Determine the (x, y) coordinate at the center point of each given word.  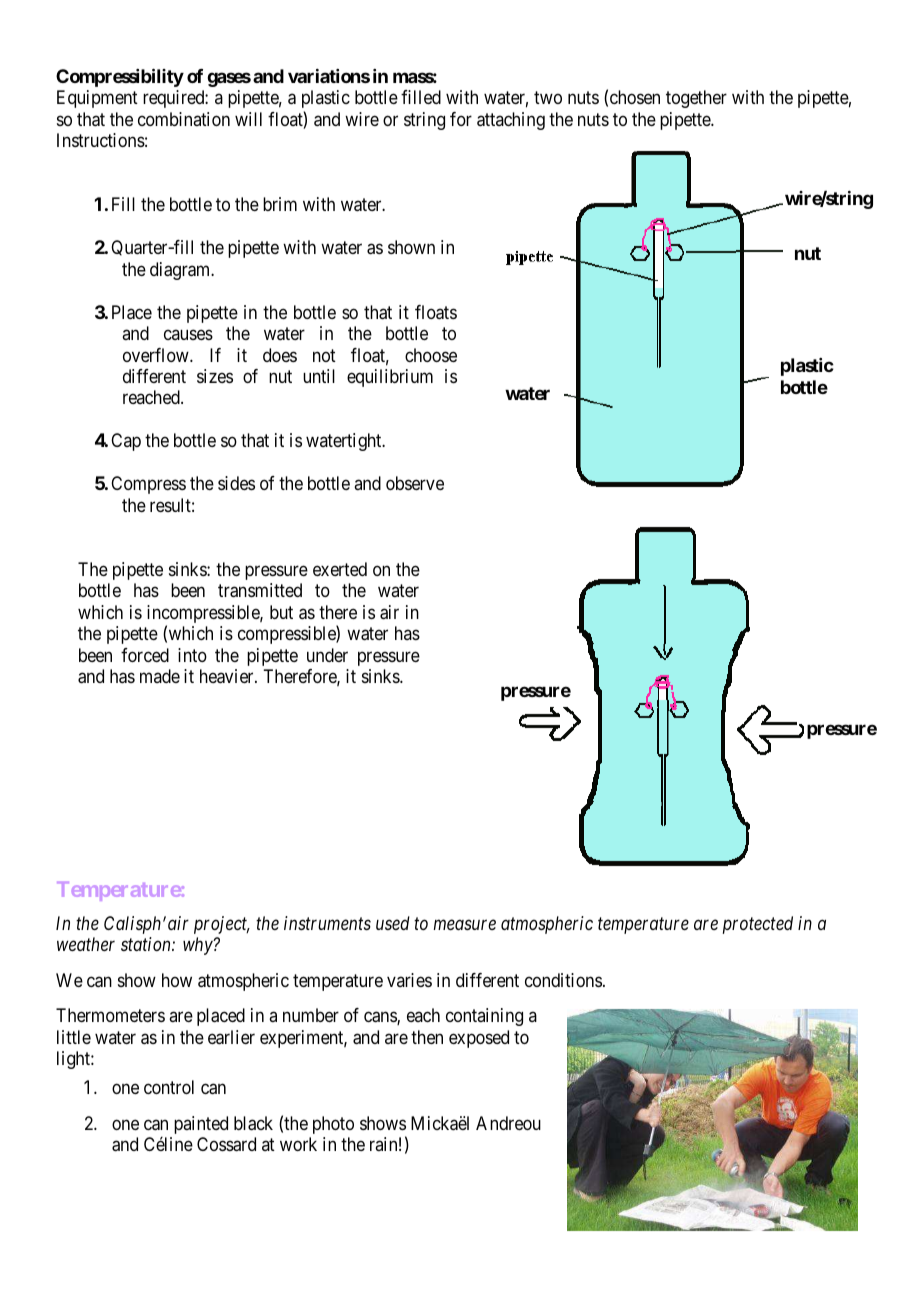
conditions (563, 980)
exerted (340, 569)
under (327, 655)
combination (184, 119)
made (160, 676)
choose (431, 355)
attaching (511, 121)
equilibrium (390, 378)
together (696, 99)
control (169, 1087)
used (393, 923)
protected (758, 925)
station (147, 944)
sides (236, 483)
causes (188, 335)
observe (415, 483)
